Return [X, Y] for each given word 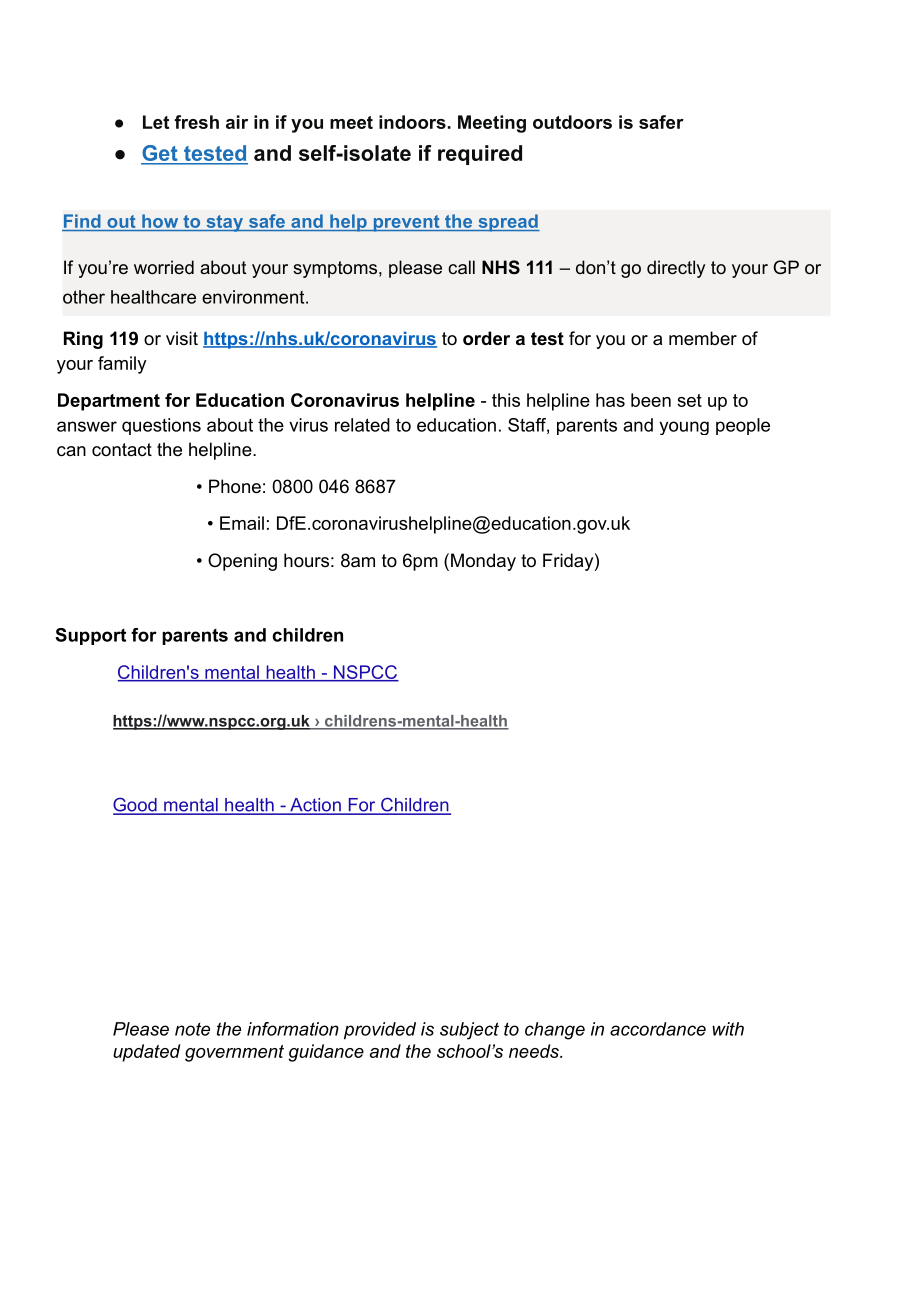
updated [146, 1053]
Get [160, 154]
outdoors [572, 122]
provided [380, 1031]
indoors [412, 122]
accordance [658, 1029]
